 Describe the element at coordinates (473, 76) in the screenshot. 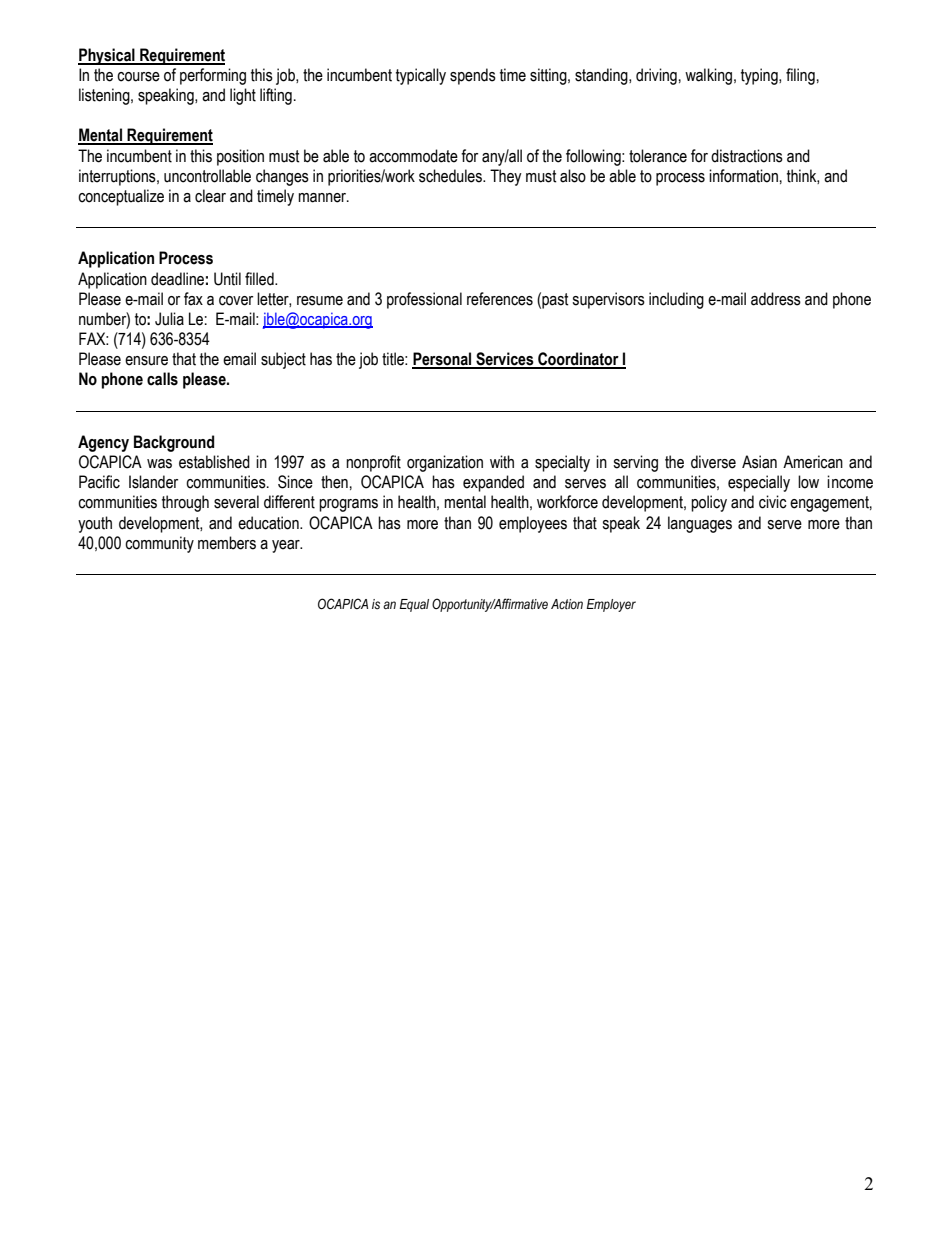

I see `spends` at that location.
